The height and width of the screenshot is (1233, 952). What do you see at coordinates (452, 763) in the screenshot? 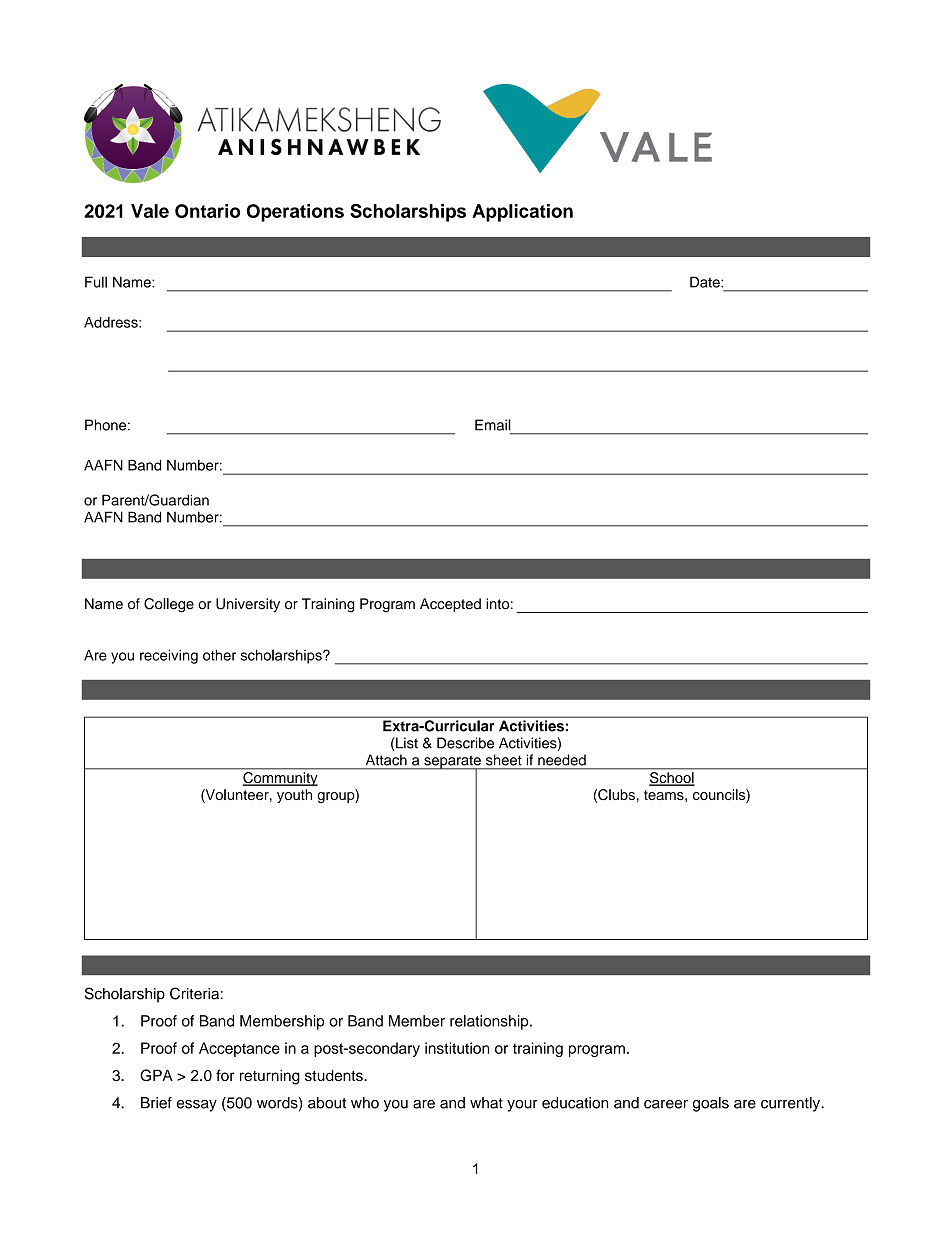
I see `separate` at bounding box center [452, 763].
